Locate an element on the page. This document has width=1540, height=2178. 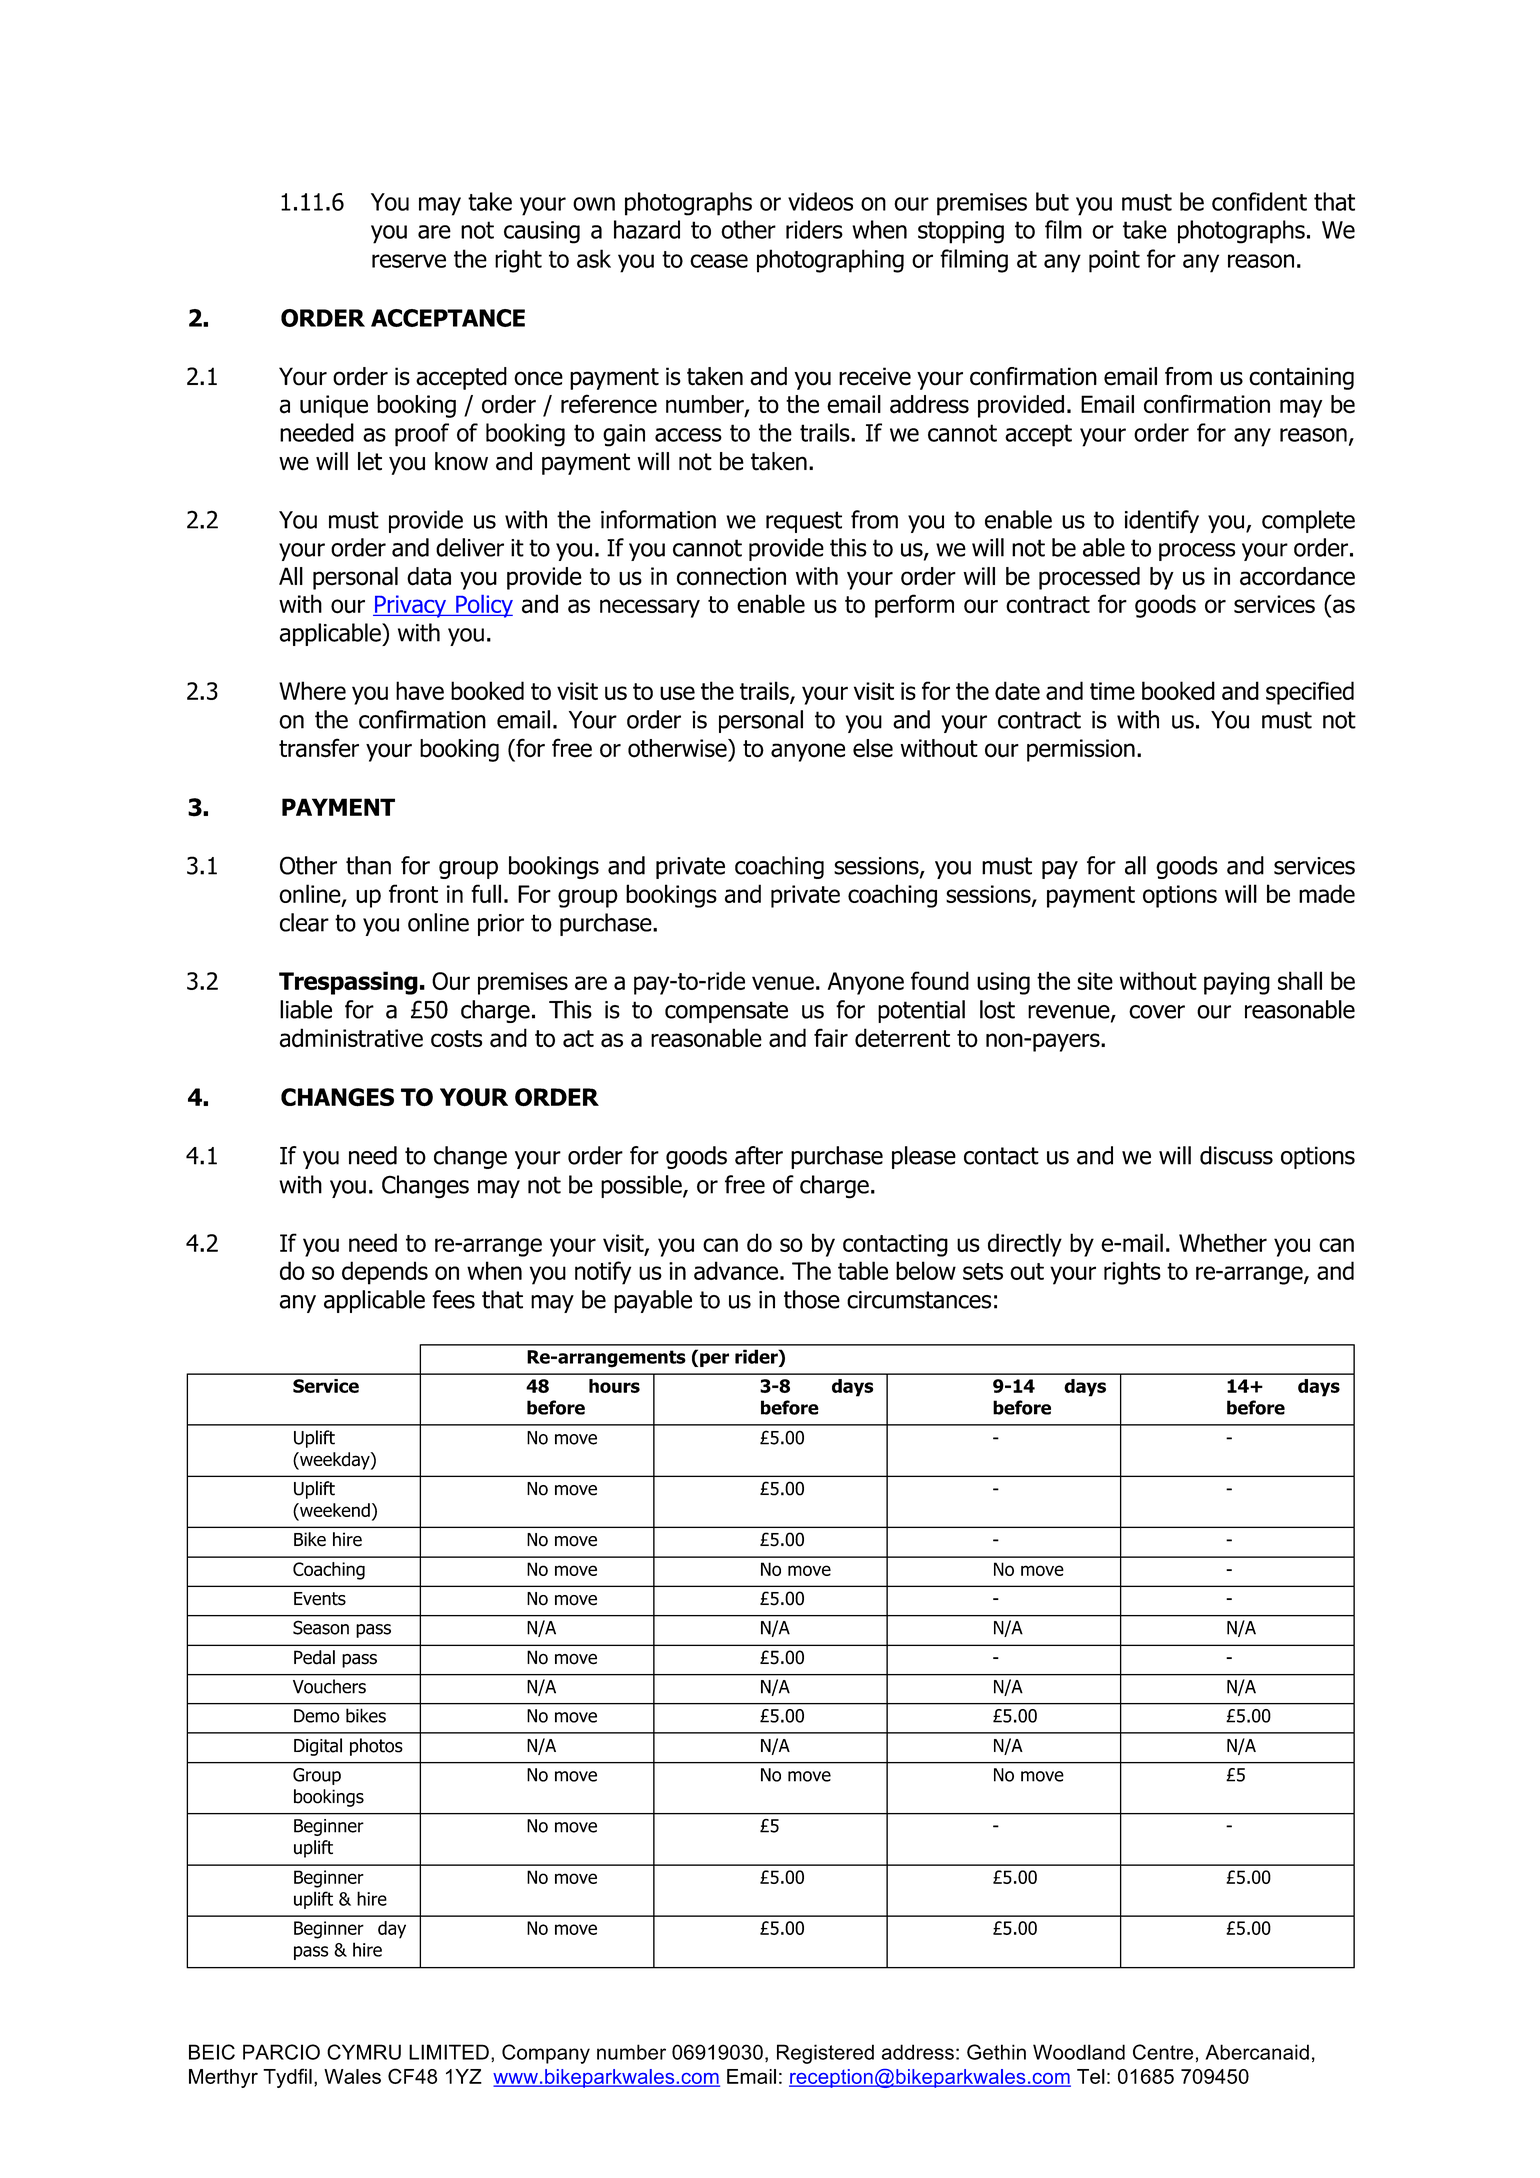
reserve is located at coordinates (409, 261).
